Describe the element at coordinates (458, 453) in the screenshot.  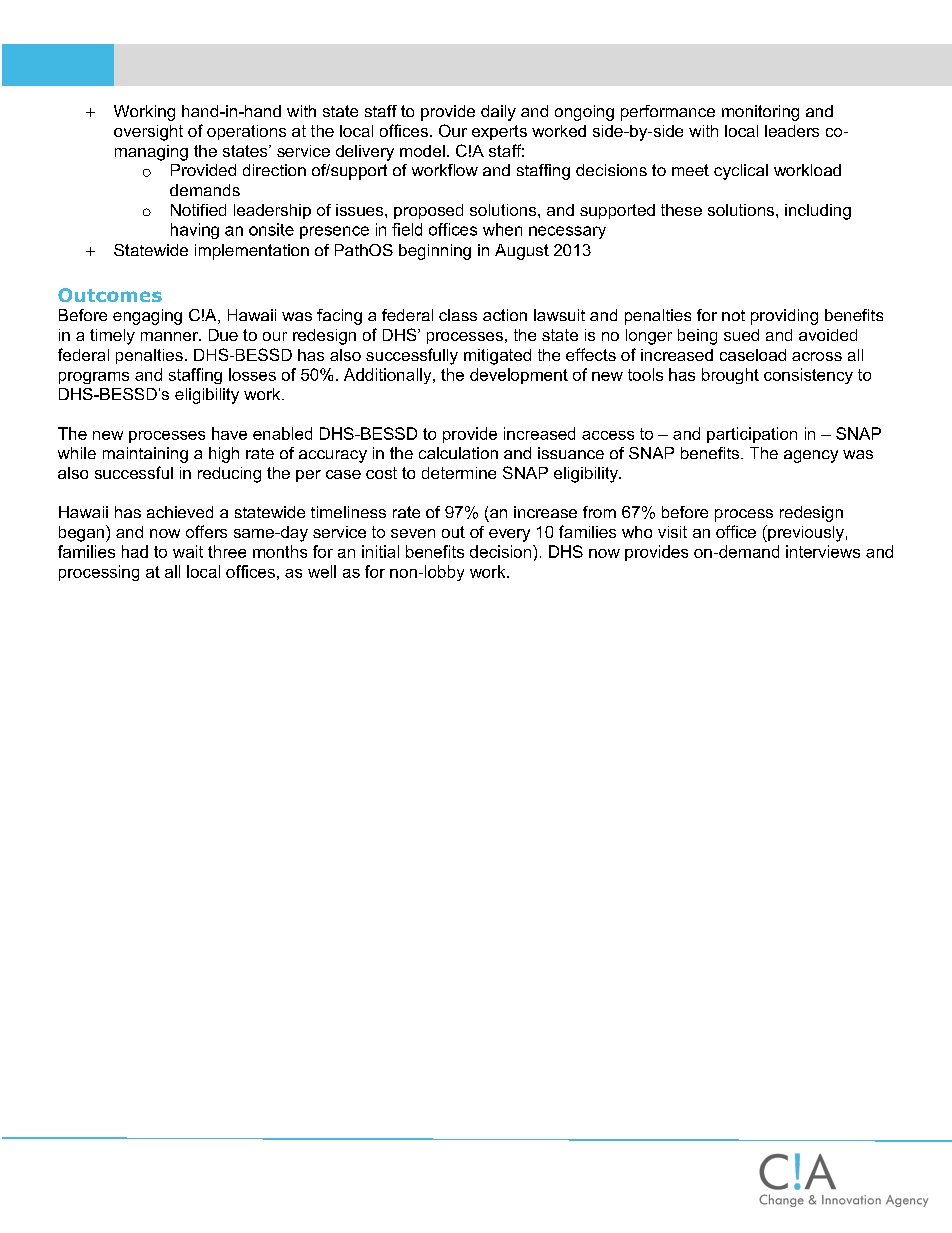
I see `calculation` at that location.
